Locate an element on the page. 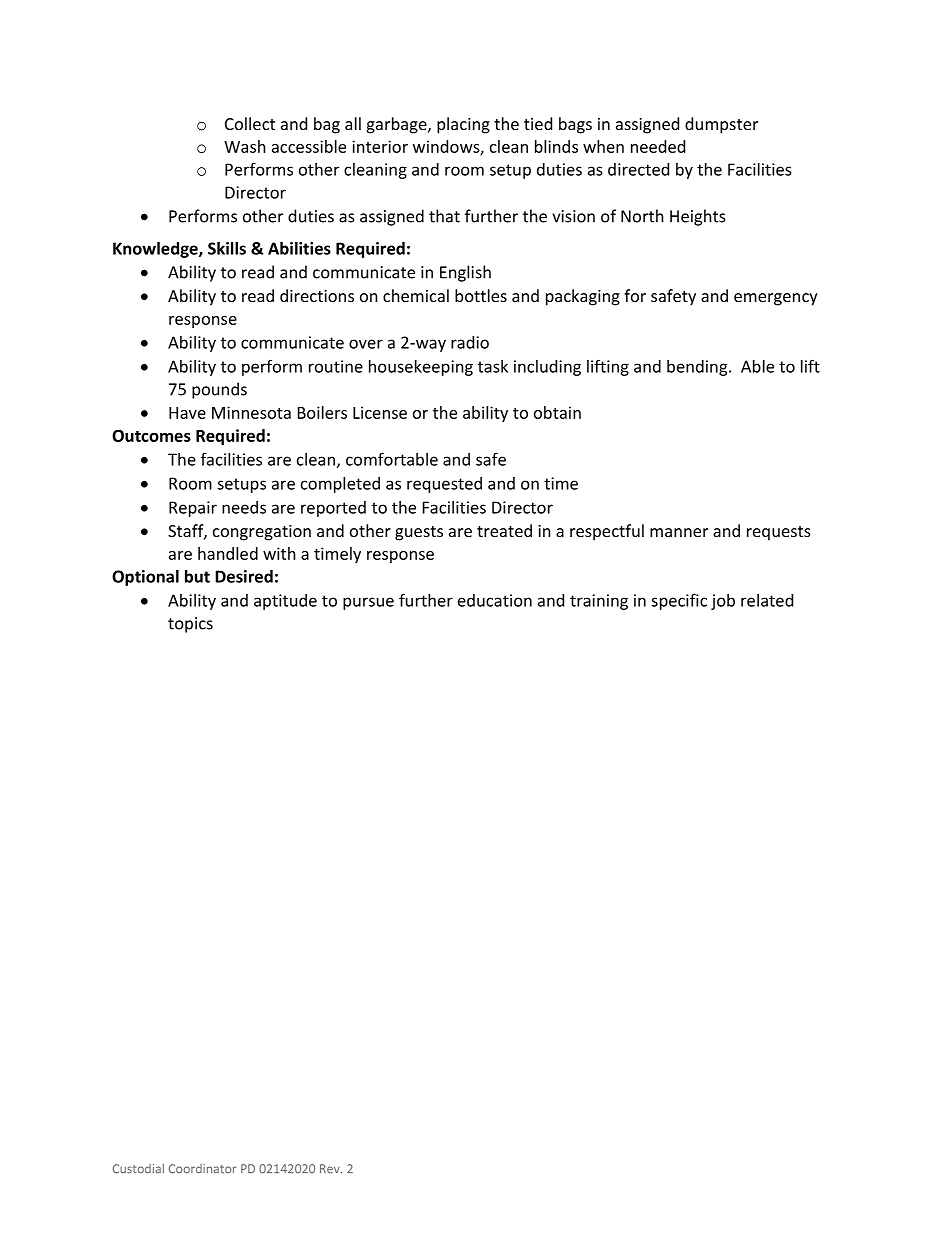 Image resolution: width=952 pixels, height=1233 pixels. Wash is located at coordinates (245, 146).
